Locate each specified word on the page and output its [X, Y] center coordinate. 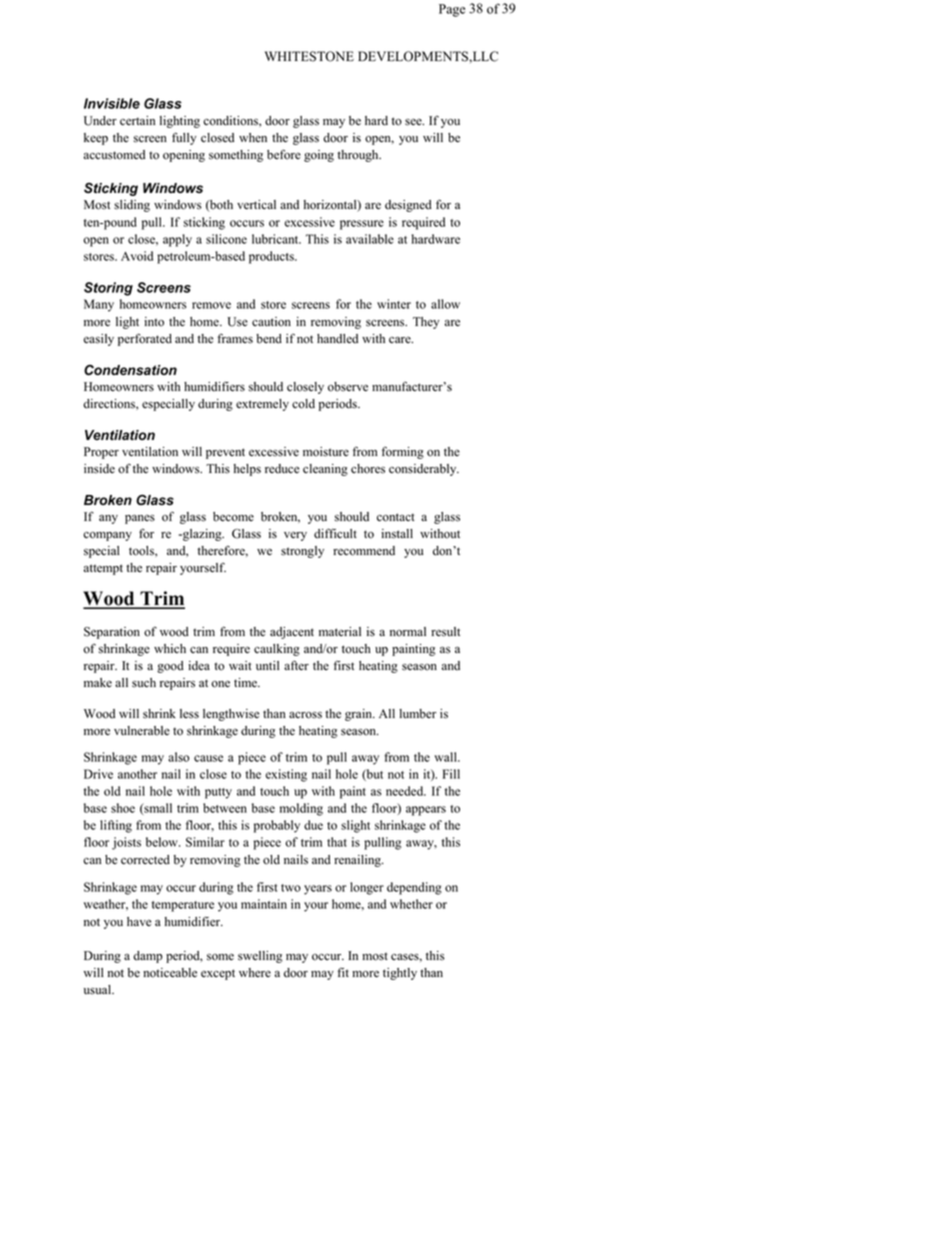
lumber [417, 714]
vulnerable [142, 731]
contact [395, 517]
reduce [282, 469]
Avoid [137, 256]
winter [394, 304]
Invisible [112, 103]
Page [452, 10]
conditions [231, 121]
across [305, 715]
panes [140, 519]
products [272, 257]
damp [147, 957]
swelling [260, 957]
